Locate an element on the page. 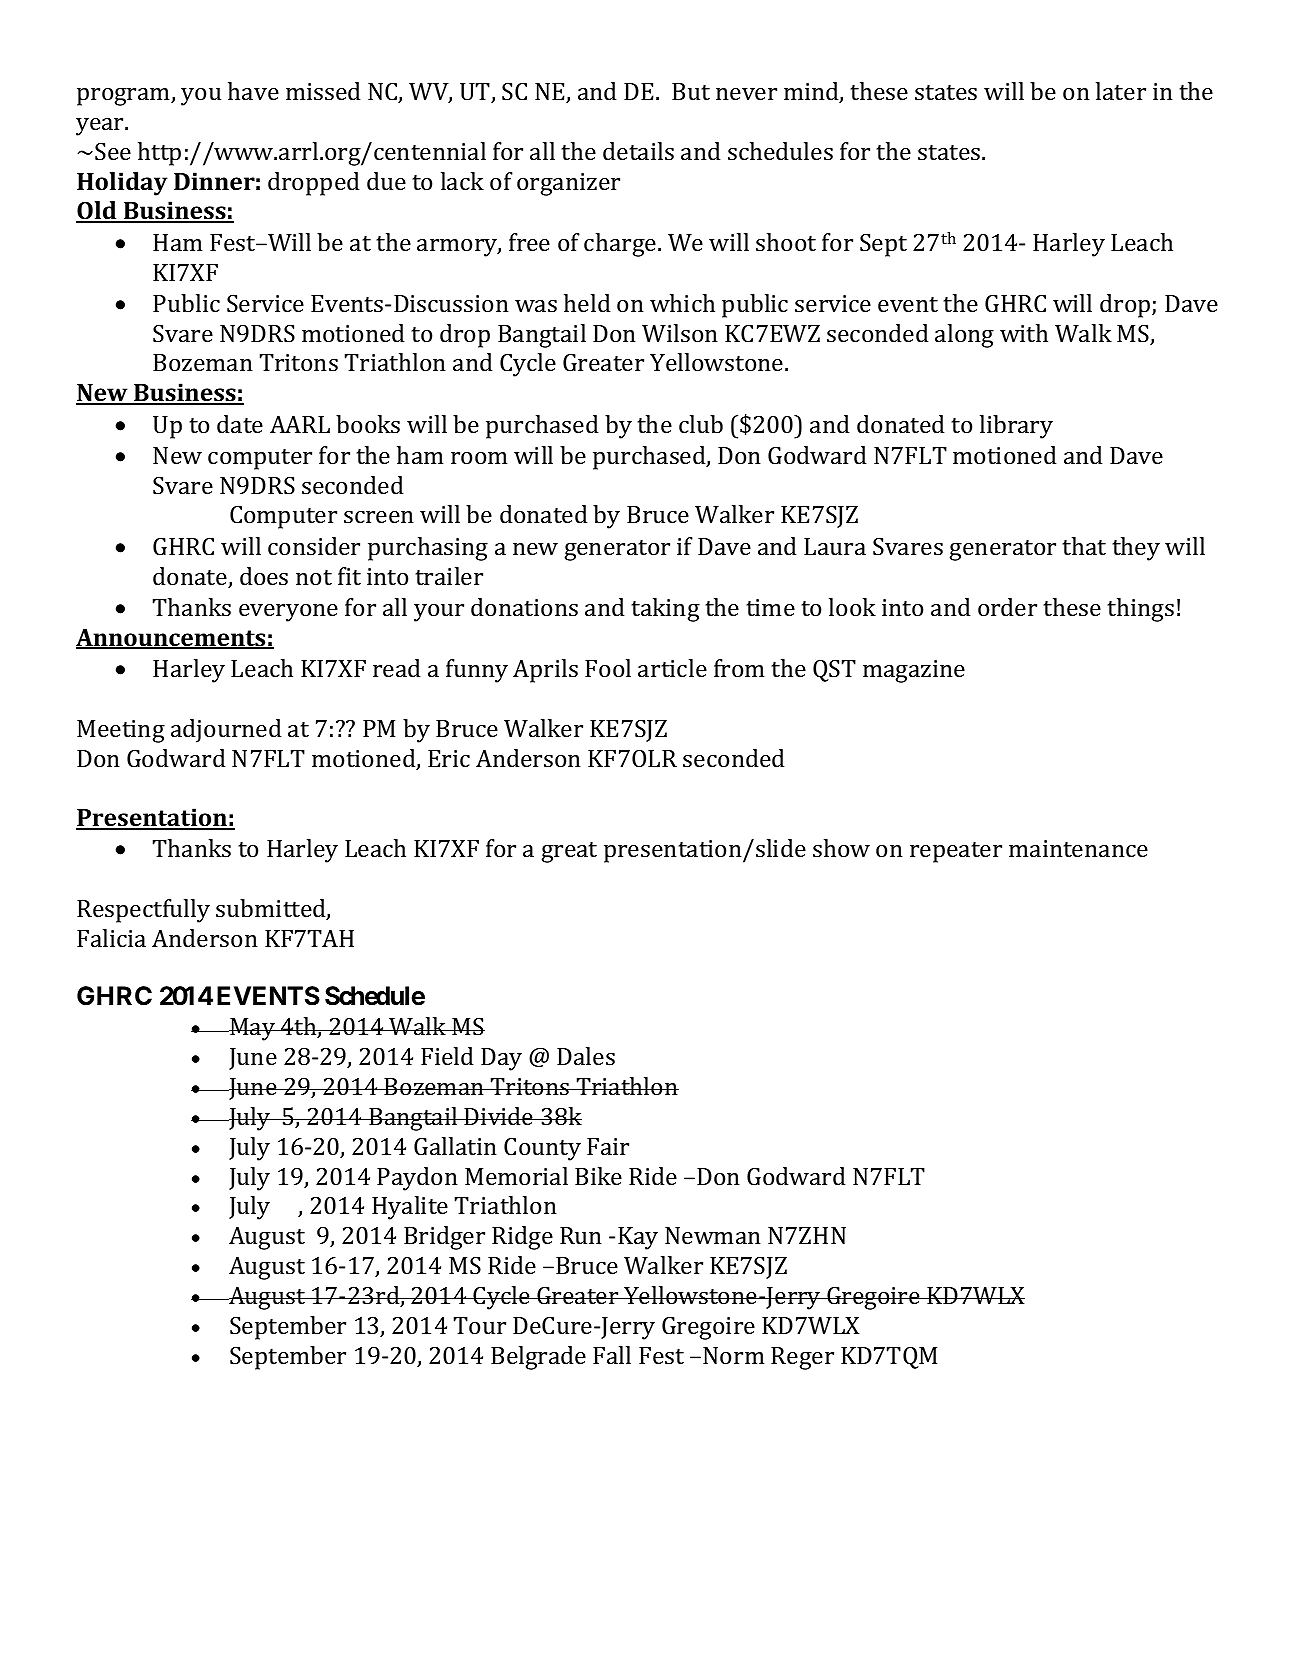 Image resolution: width=1298 pixels, height=1680 pixels. magazine is located at coordinates (914, 671).
